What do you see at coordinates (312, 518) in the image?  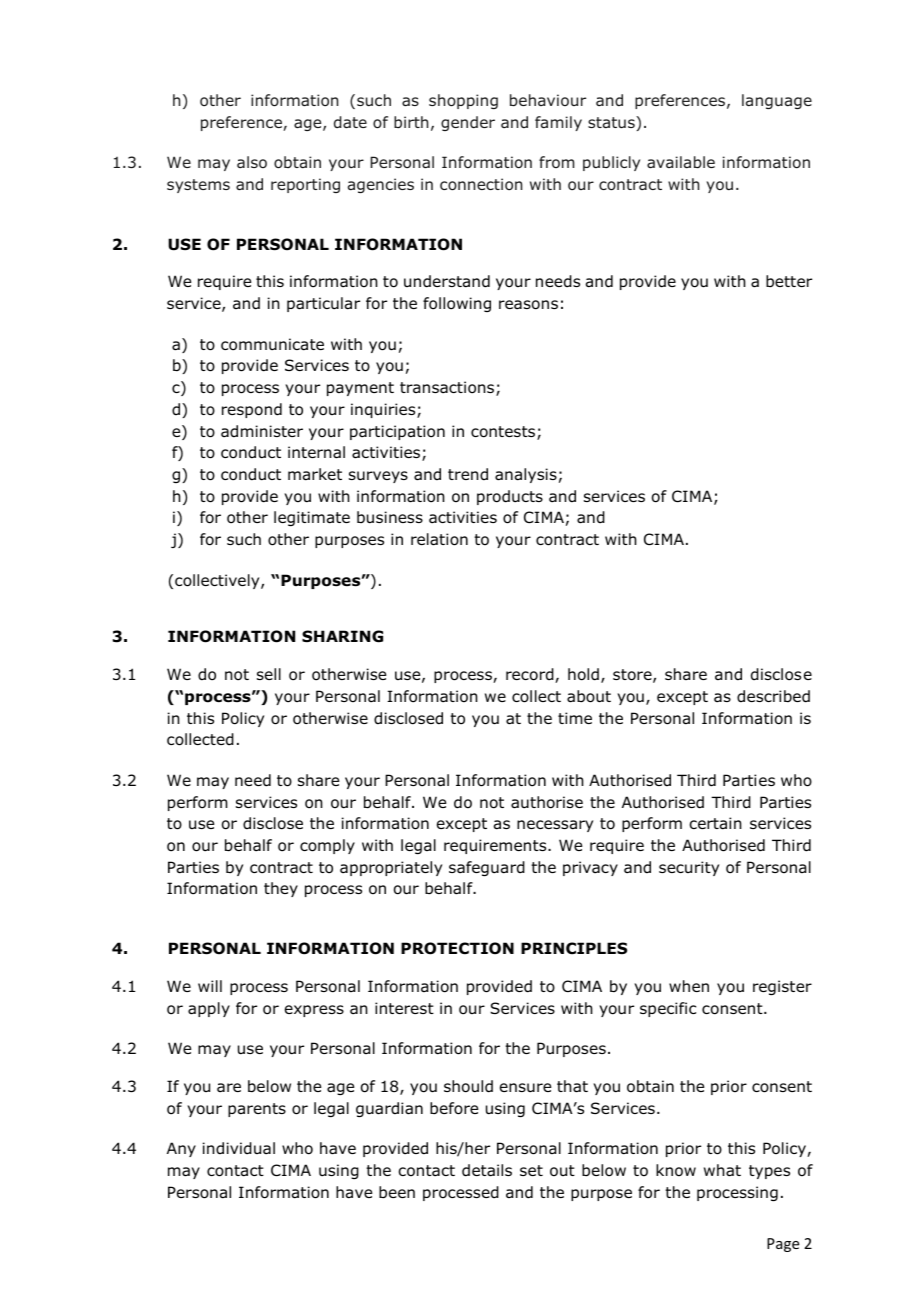 I see `legitimate` at bounding box center [312, 518].
